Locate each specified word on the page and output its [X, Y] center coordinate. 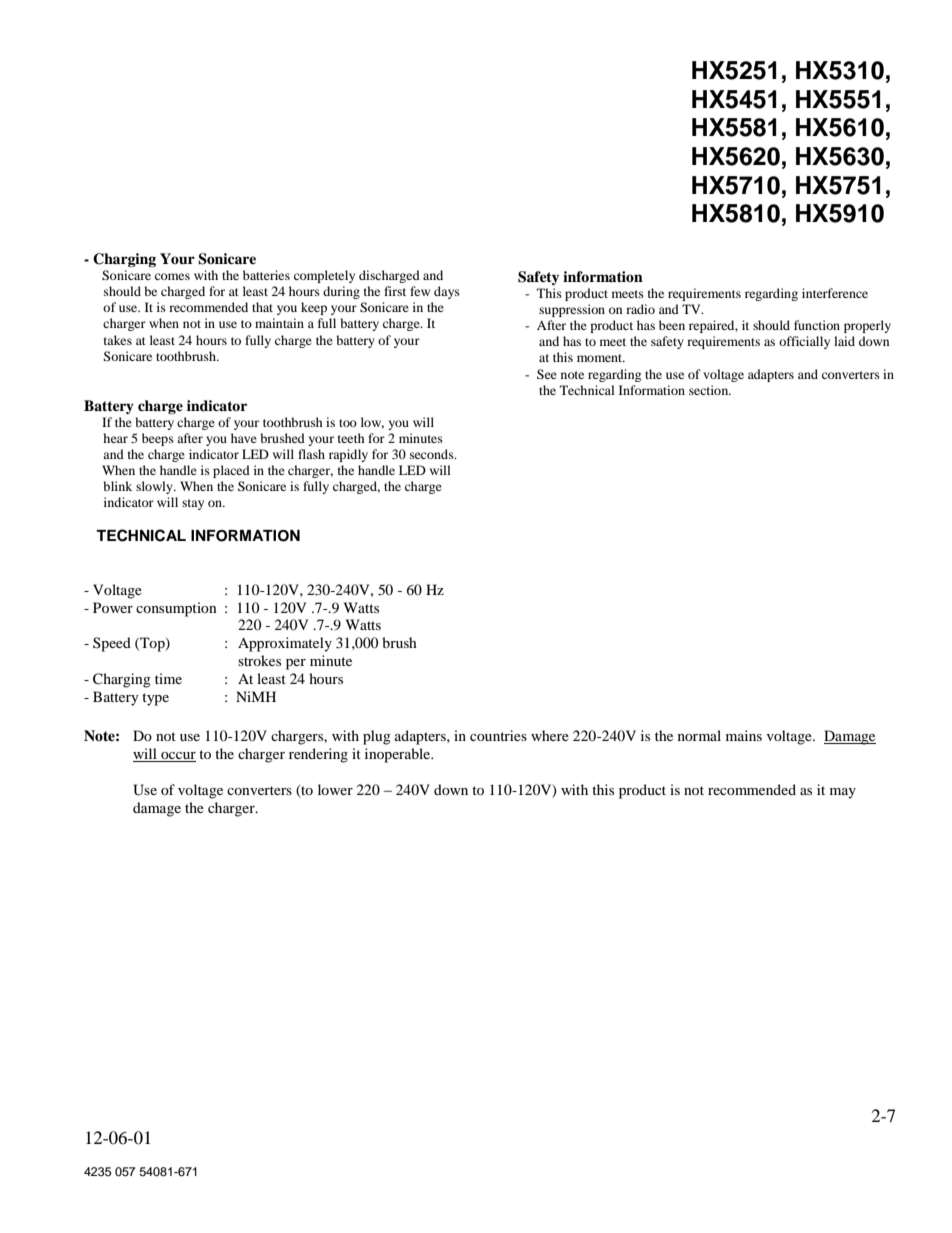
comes [172, 276]
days [447, 292]
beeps [158, 439]
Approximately [285, 644]
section [710, 390]
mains [744, 735]
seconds [433, 454]
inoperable [399, 755]
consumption [176, 609]
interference [835, 293]
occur [177, 757]
